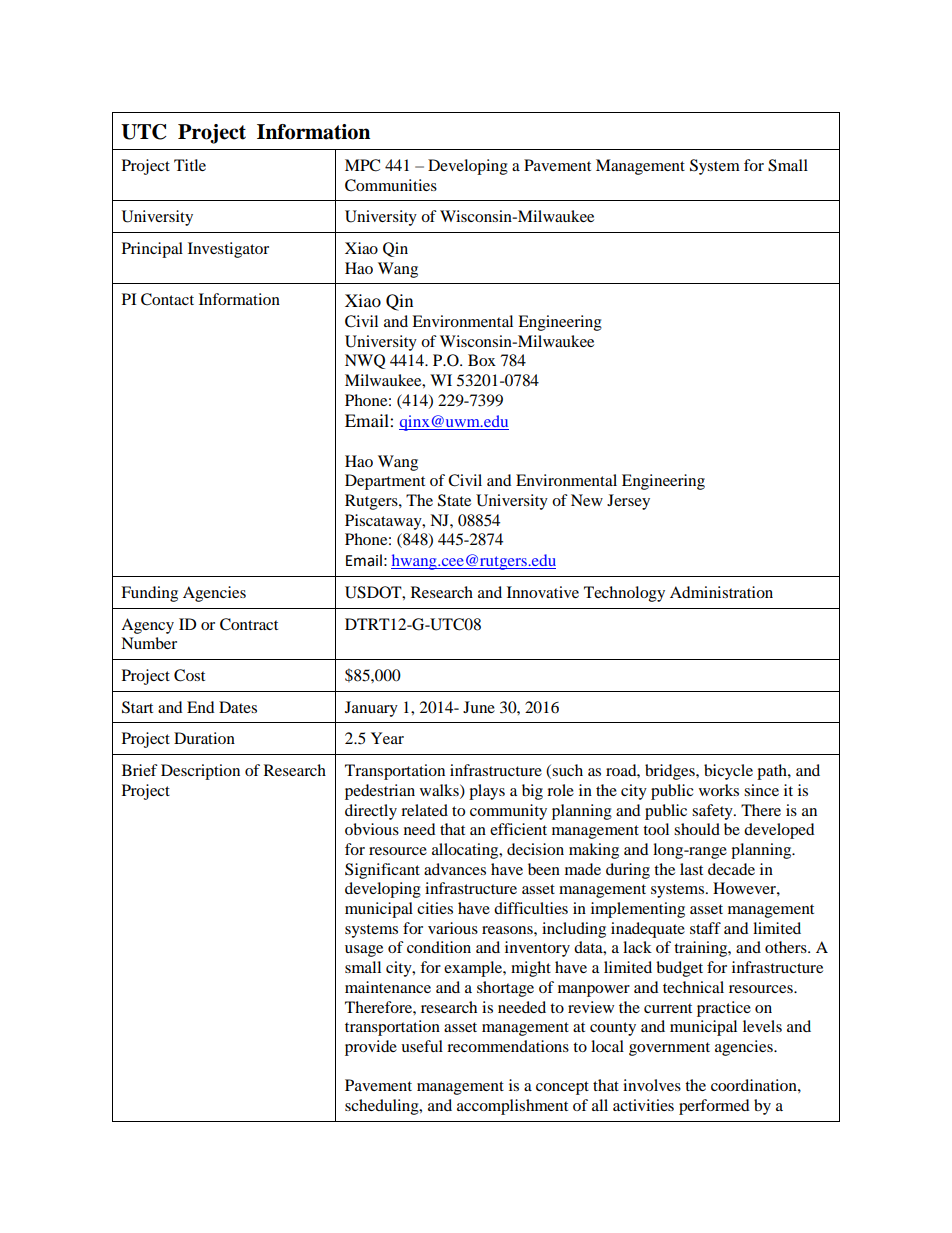 This image has width=952, height=1233. Describe the element at coordinates (482, 360) in the image. I see `Box` at that location.
